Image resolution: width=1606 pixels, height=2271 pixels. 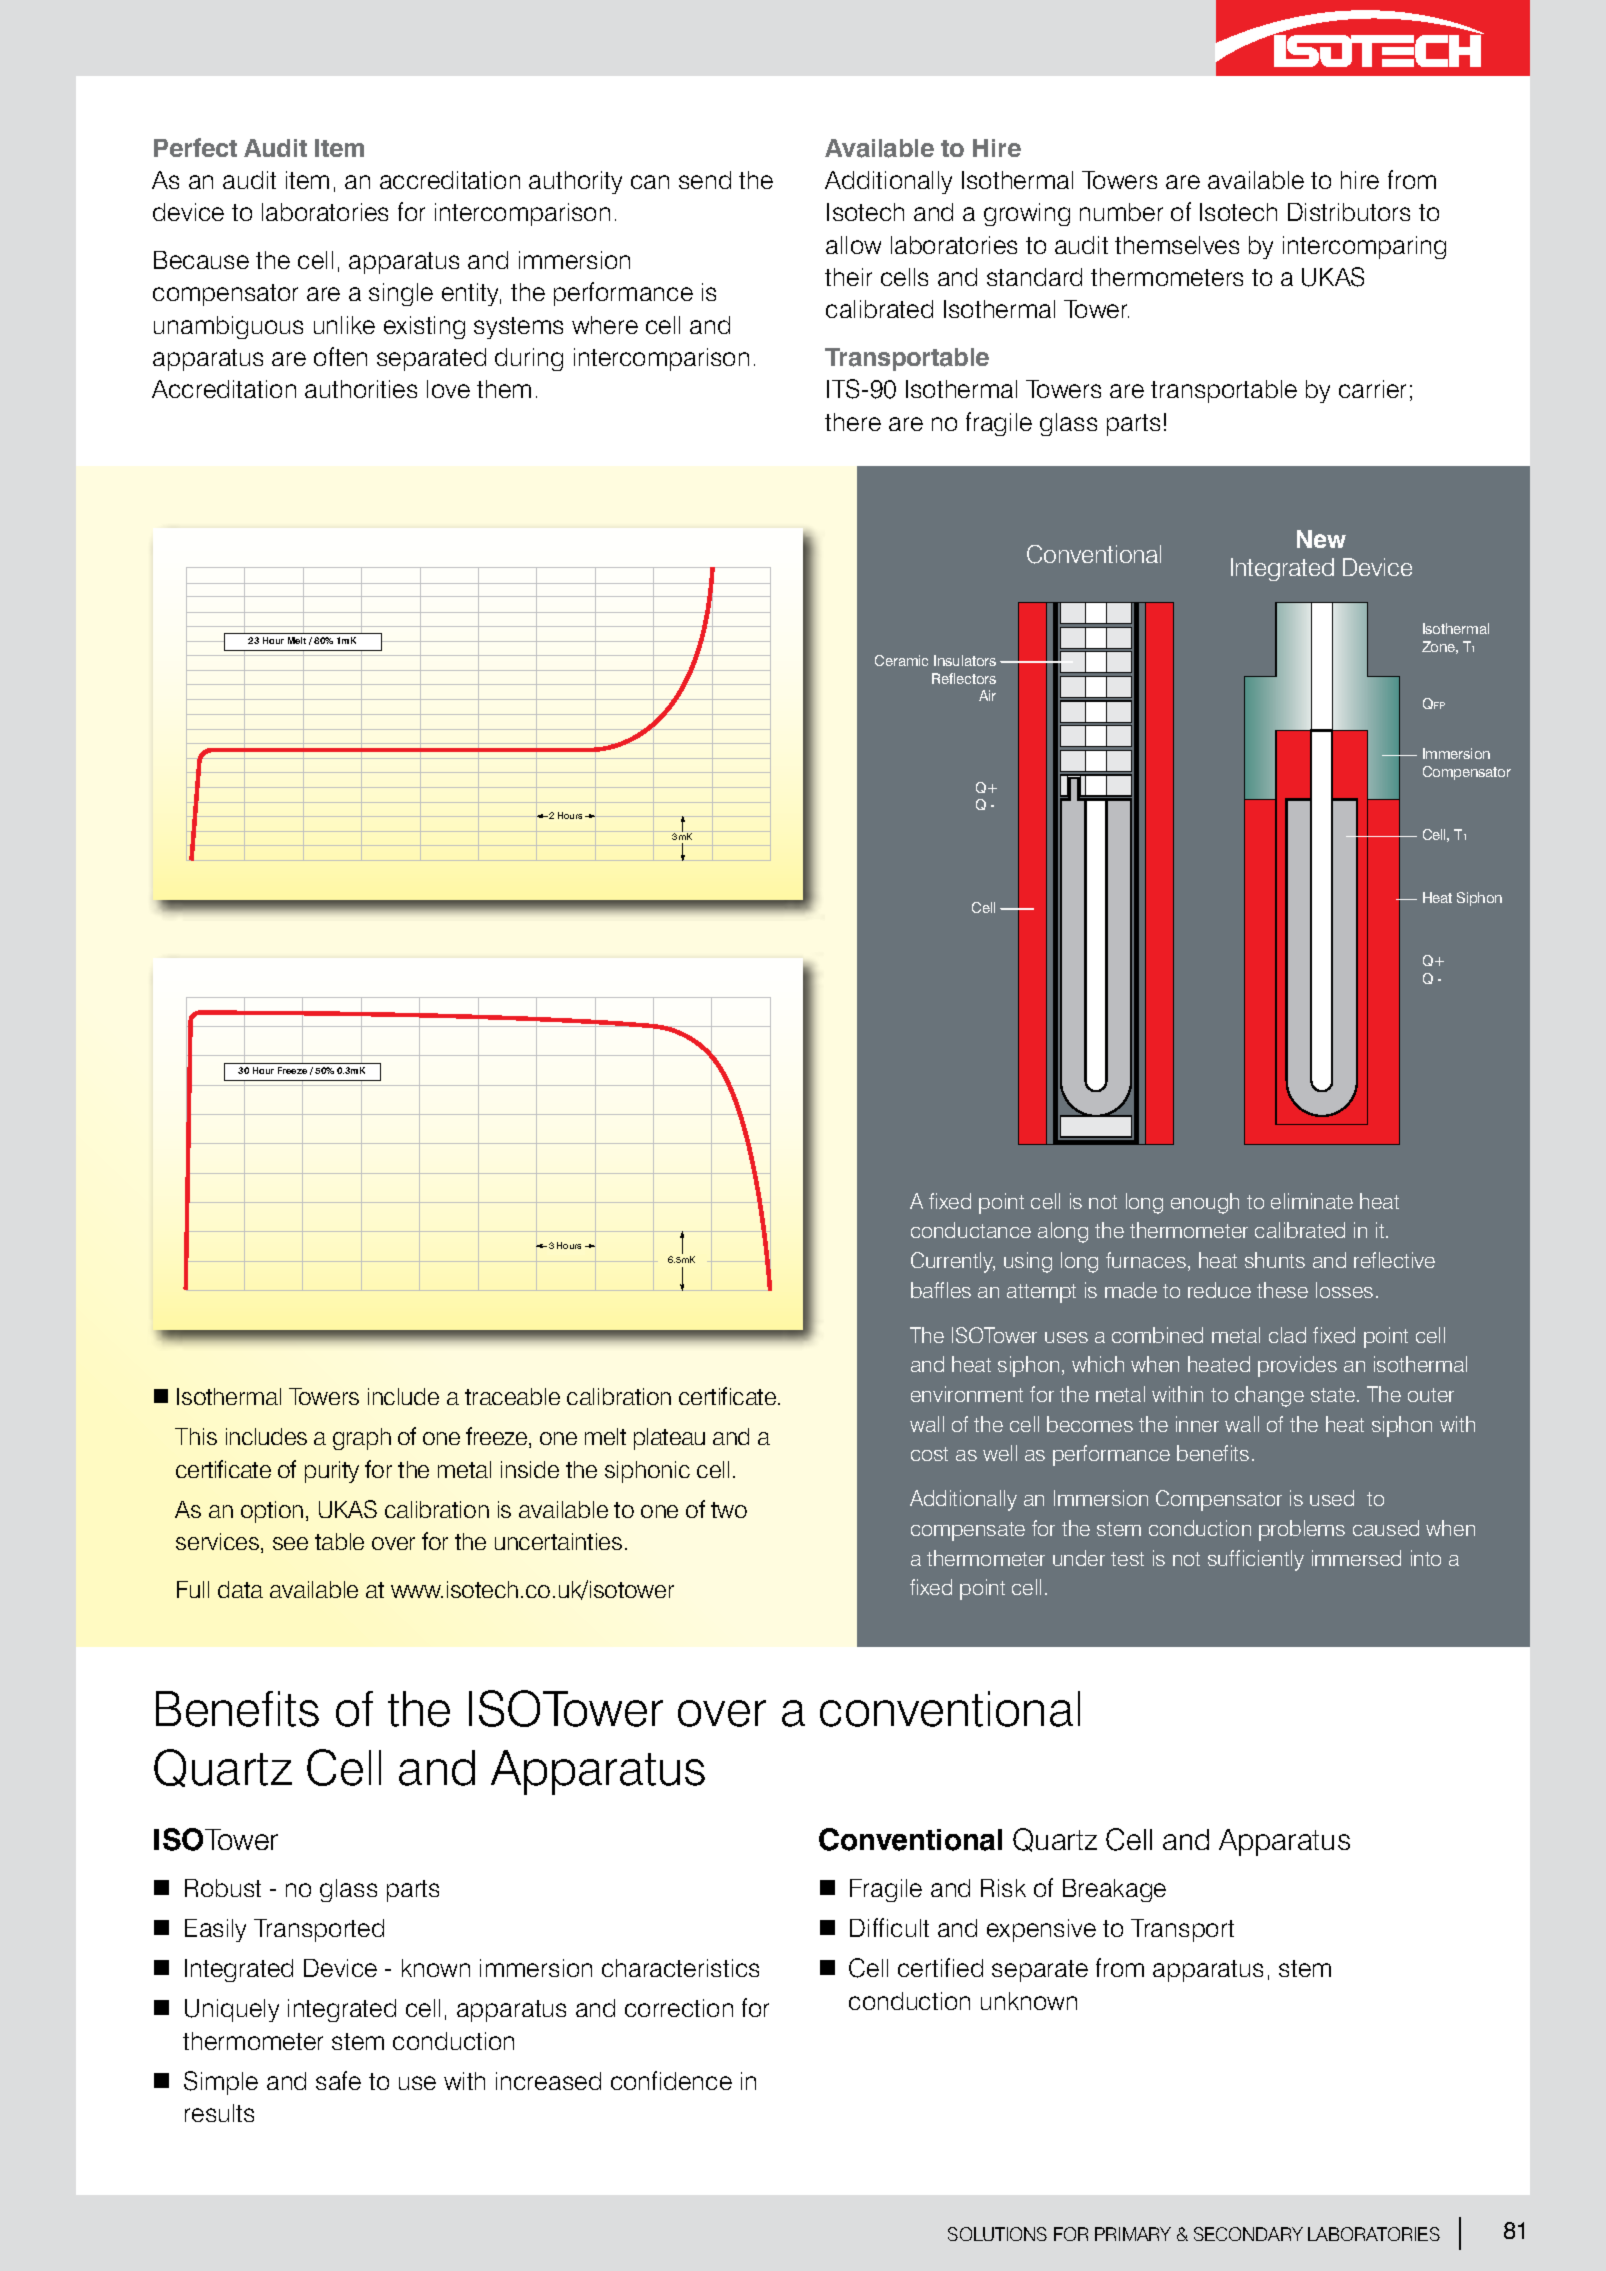 What do you see at coordinates (671, 2080) in the document?
I see `confidence` at bounding box center [671, 2080].
